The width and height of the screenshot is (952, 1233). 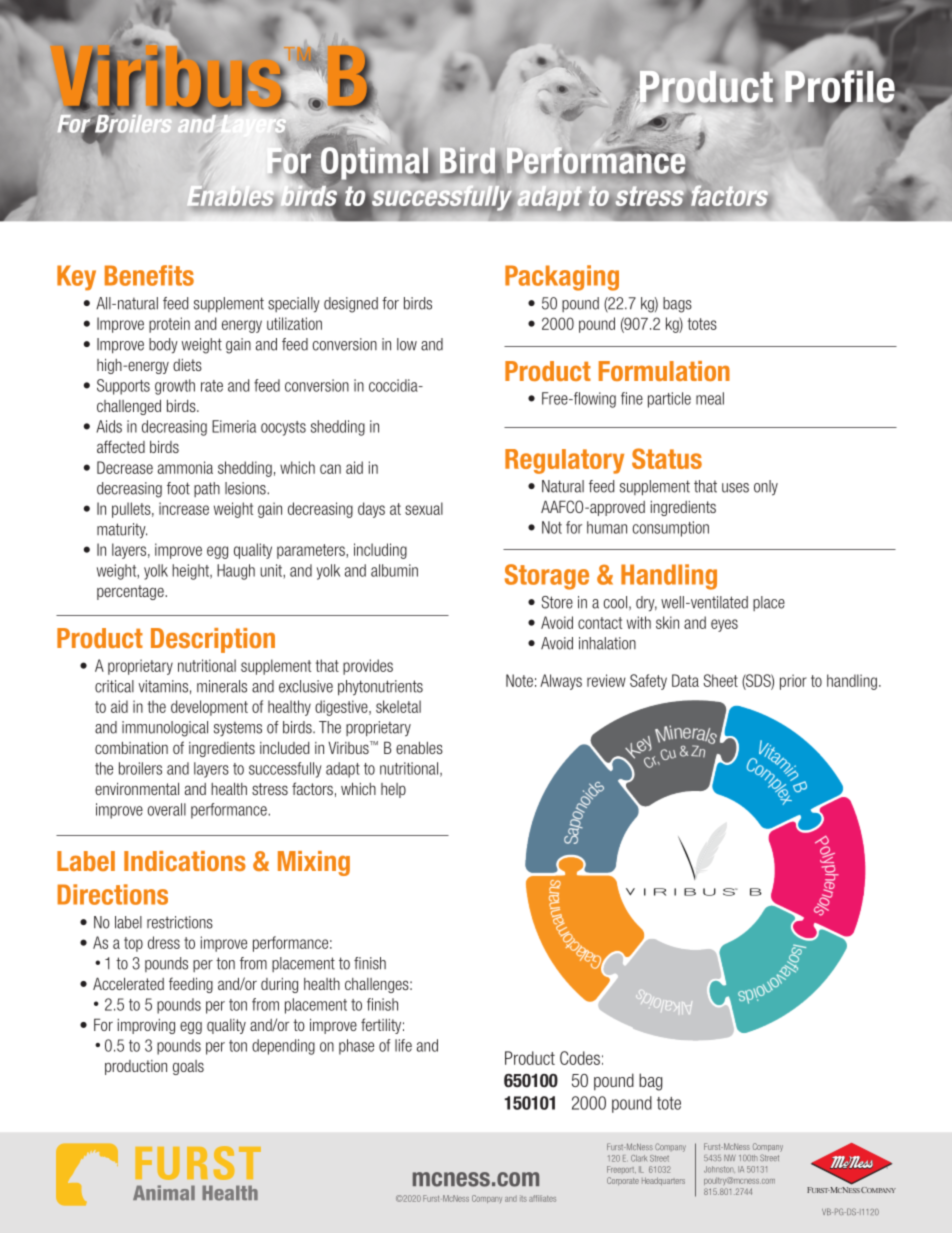 I want to click on Sheet, so click(x=720, y=680).
